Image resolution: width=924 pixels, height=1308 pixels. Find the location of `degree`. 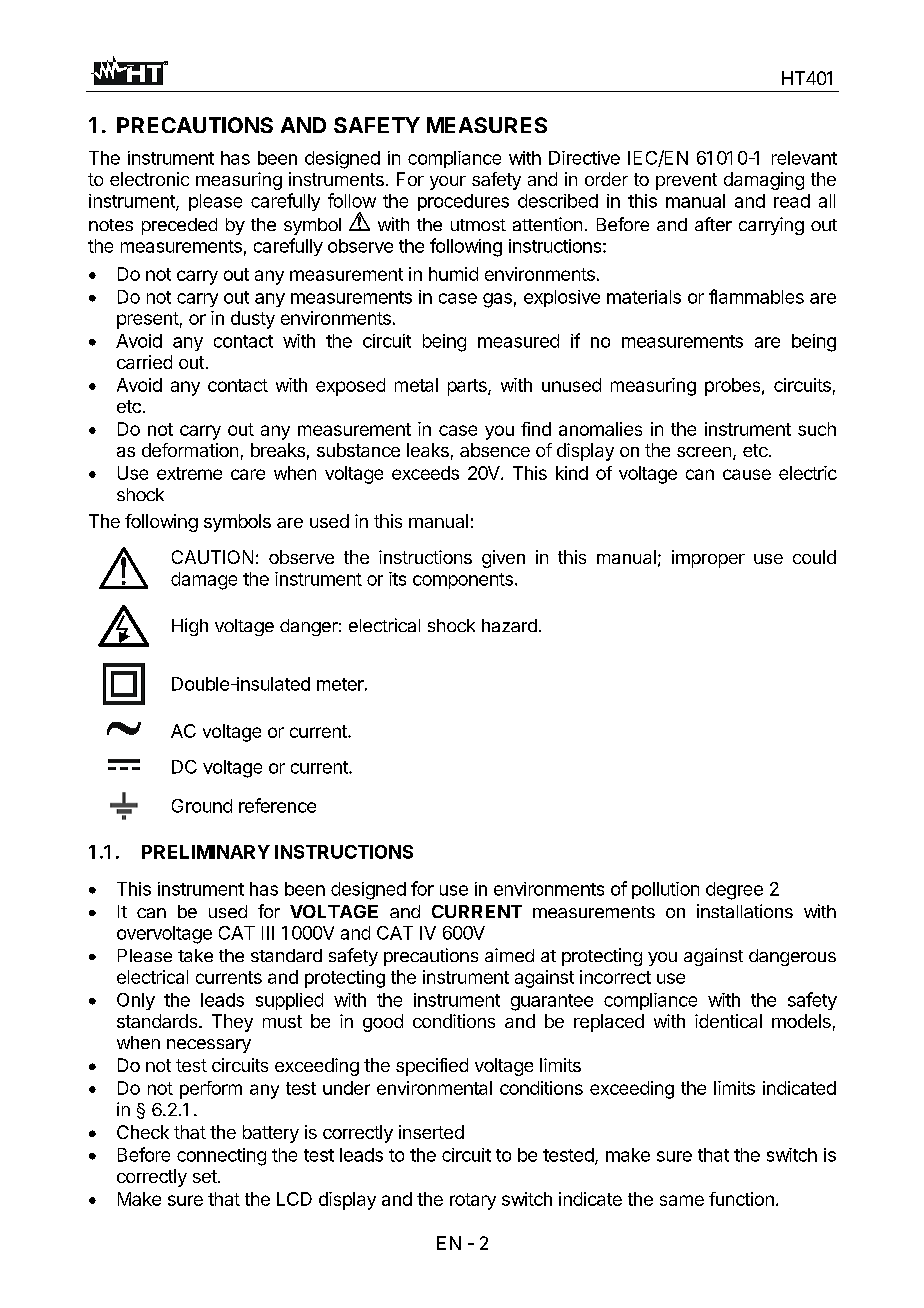

degree is located at coordinates (734, 891).
